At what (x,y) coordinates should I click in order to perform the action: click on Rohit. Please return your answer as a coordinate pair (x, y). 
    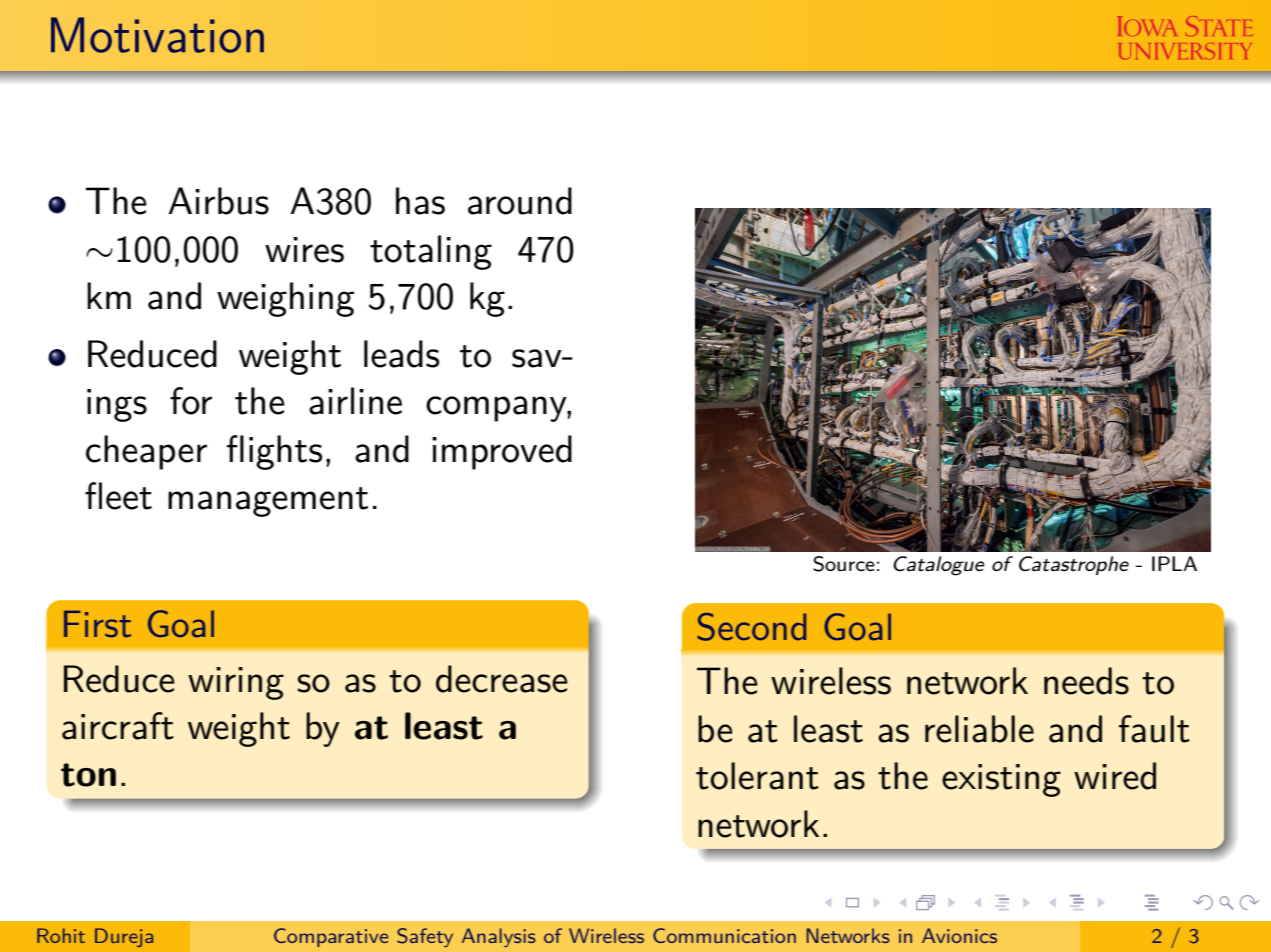
    Looking at the image, I should click on (61, 935).
